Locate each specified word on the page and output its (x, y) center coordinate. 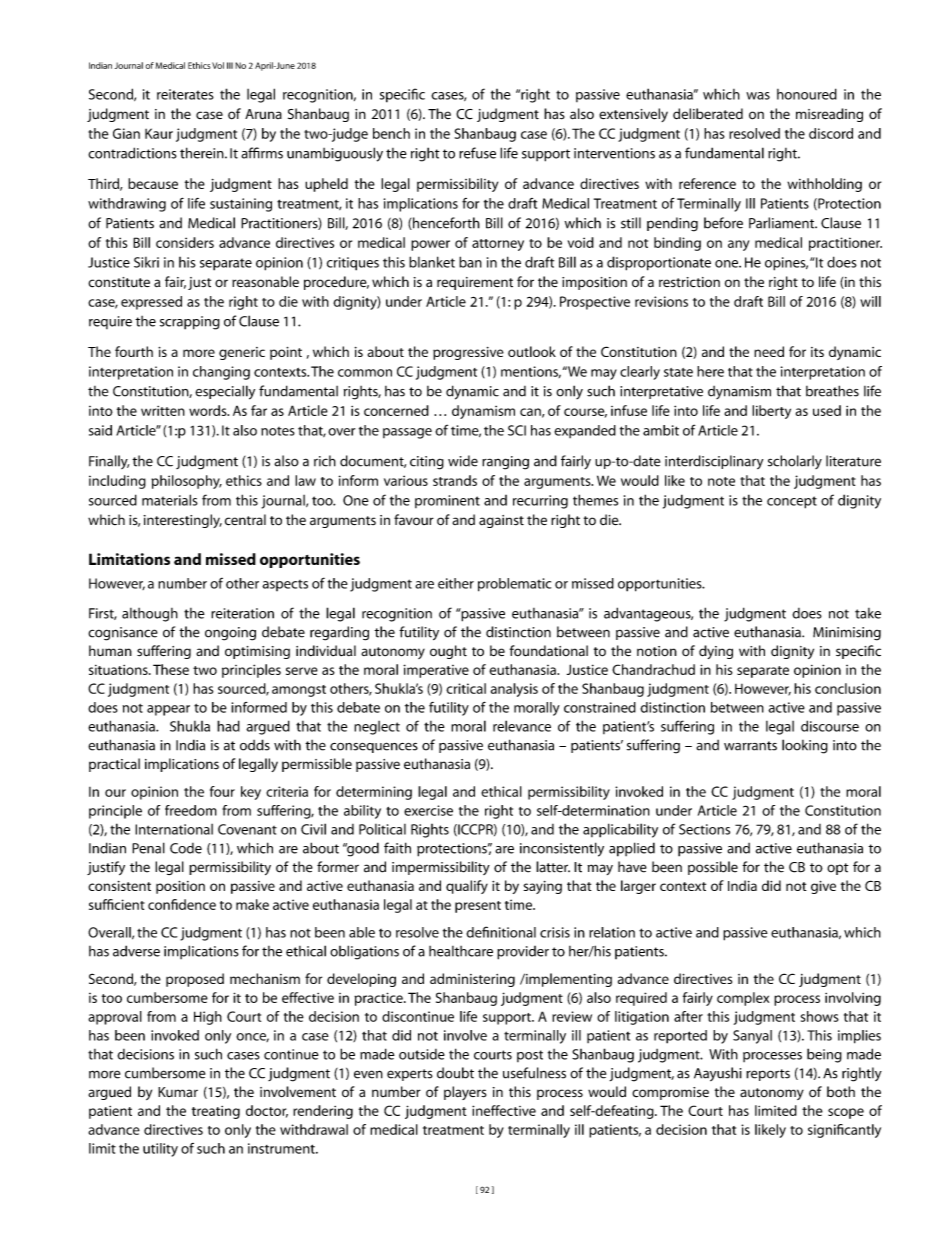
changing (221, 373)
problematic (514, 585)
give (823, 887)
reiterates (185, 94)
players (465, 1093)
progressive (468, 353)
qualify (467, 887)
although (150, 615)
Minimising (847, 634)
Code (186, 848)
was (758, 96)
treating (216, 1112)
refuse (477, 153)
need (769, 351)
